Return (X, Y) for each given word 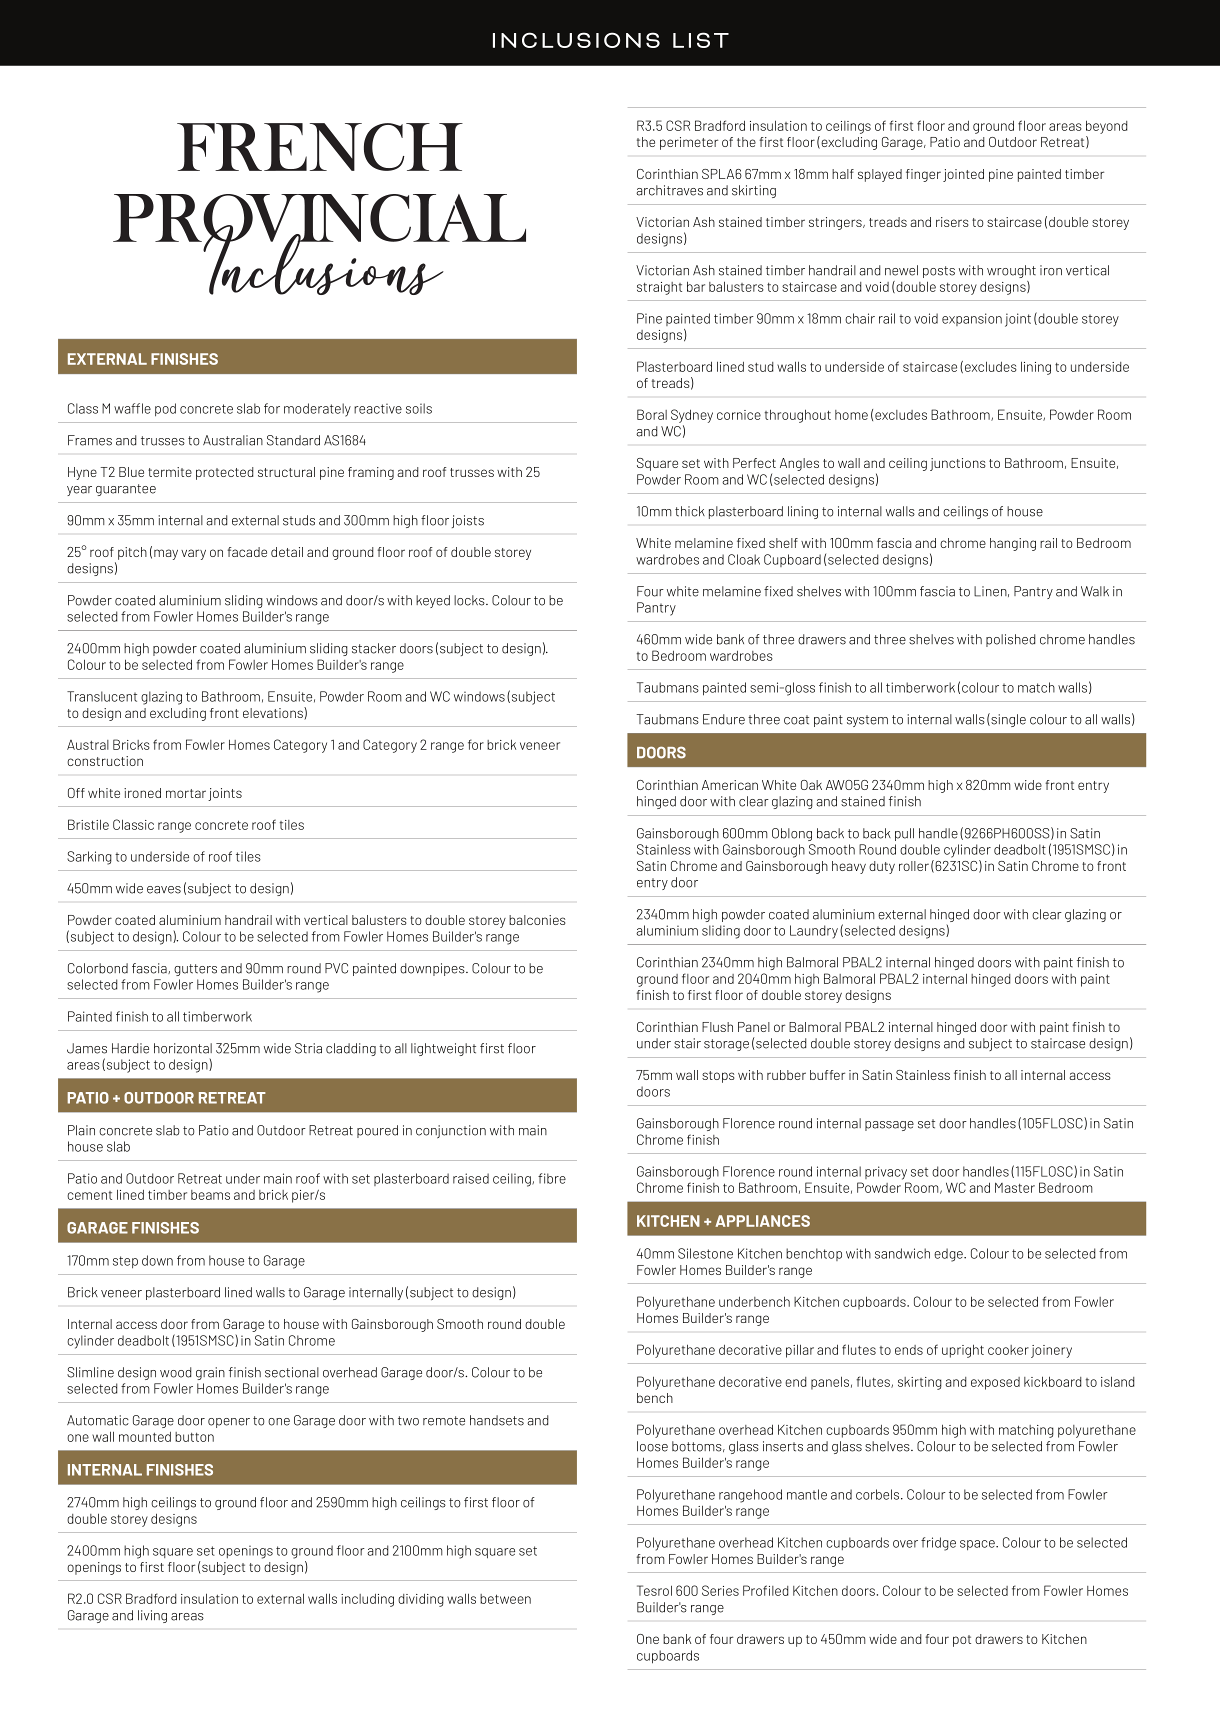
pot (962, 1641)
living (152, 1616)
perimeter (689, 143)
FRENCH (320, 147)
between (505, 1599)
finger (923, 175)
